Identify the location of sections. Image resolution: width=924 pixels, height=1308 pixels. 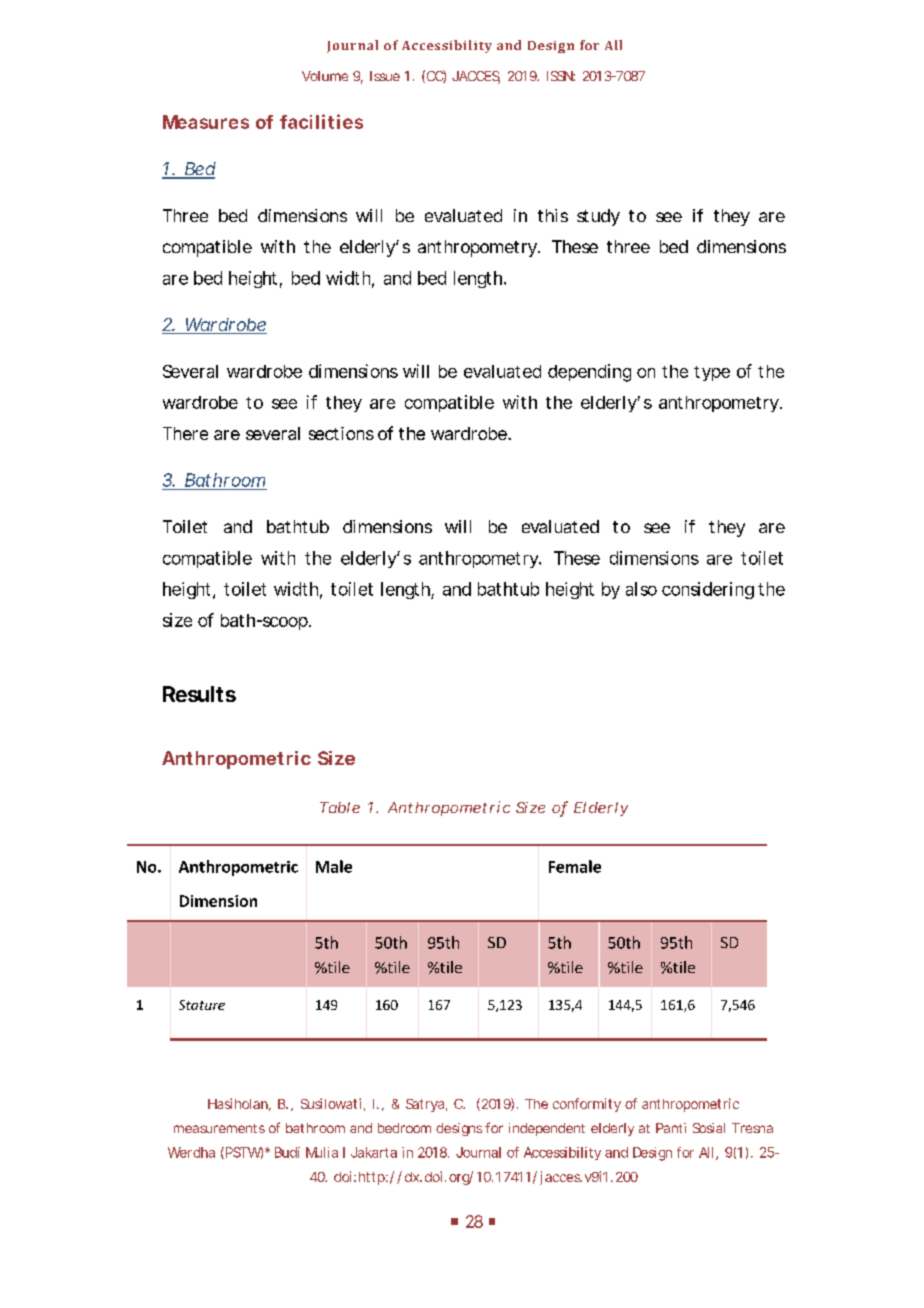
(341, 433).
